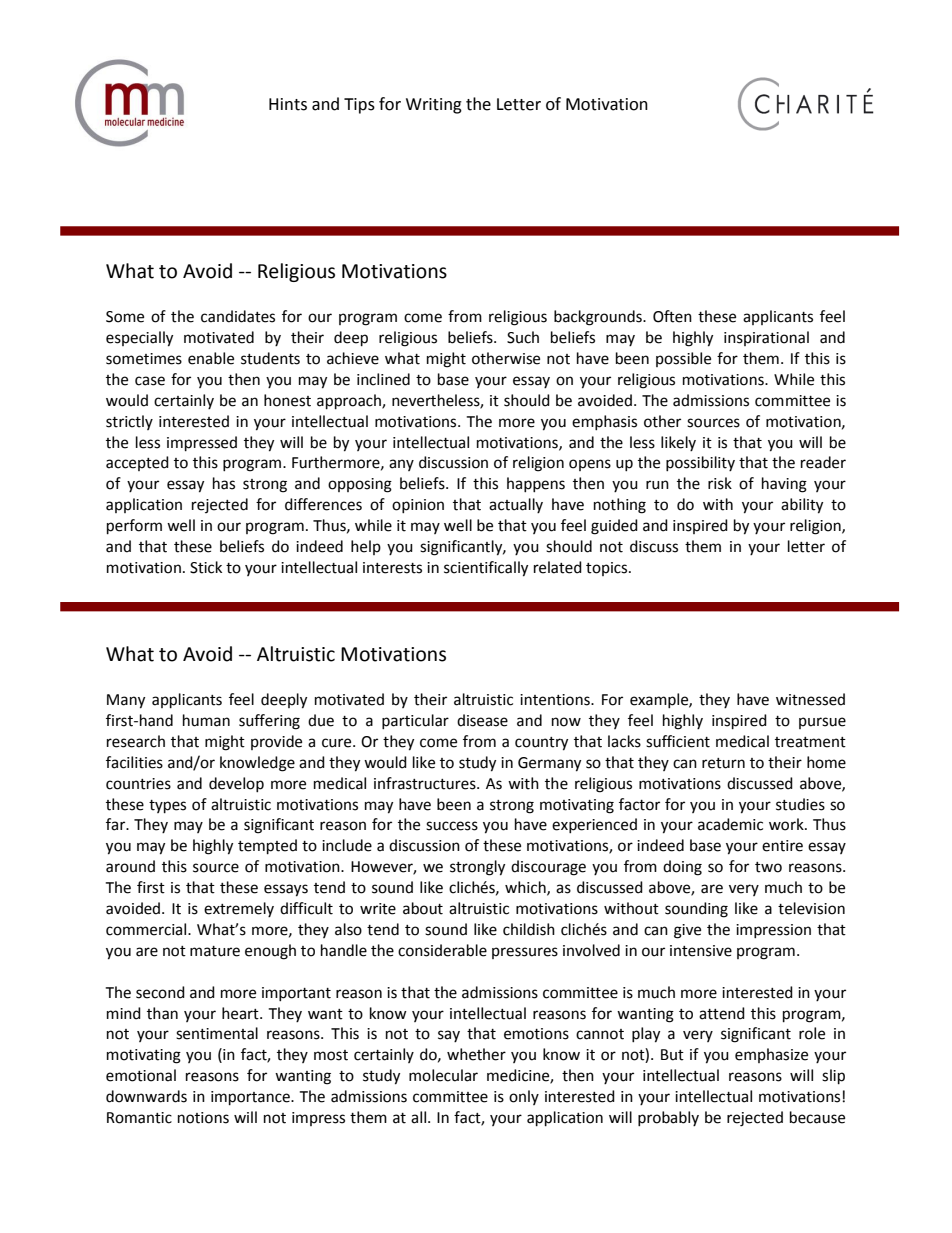 Image resolution: width=952 pixels, height=1233 pixels. I want to click on Often, so click(672, 316).
